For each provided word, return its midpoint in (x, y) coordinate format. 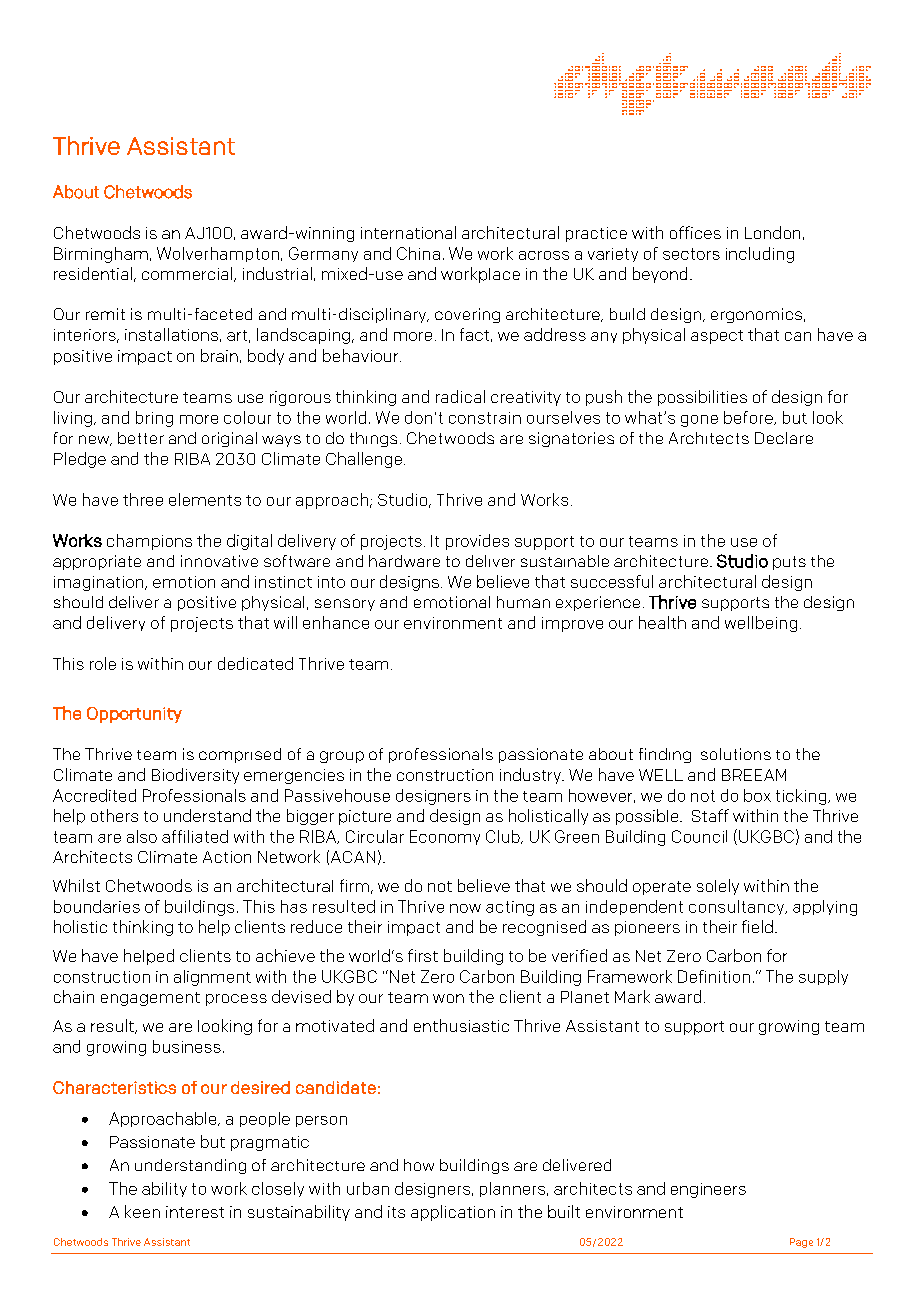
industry (531, 776)
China (418, 253)
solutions (736, 754)
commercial (188, 274)
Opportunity (134, 715)
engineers (708, 1190)
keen (142, 1211)
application (453, 1213)
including (760, 255)
